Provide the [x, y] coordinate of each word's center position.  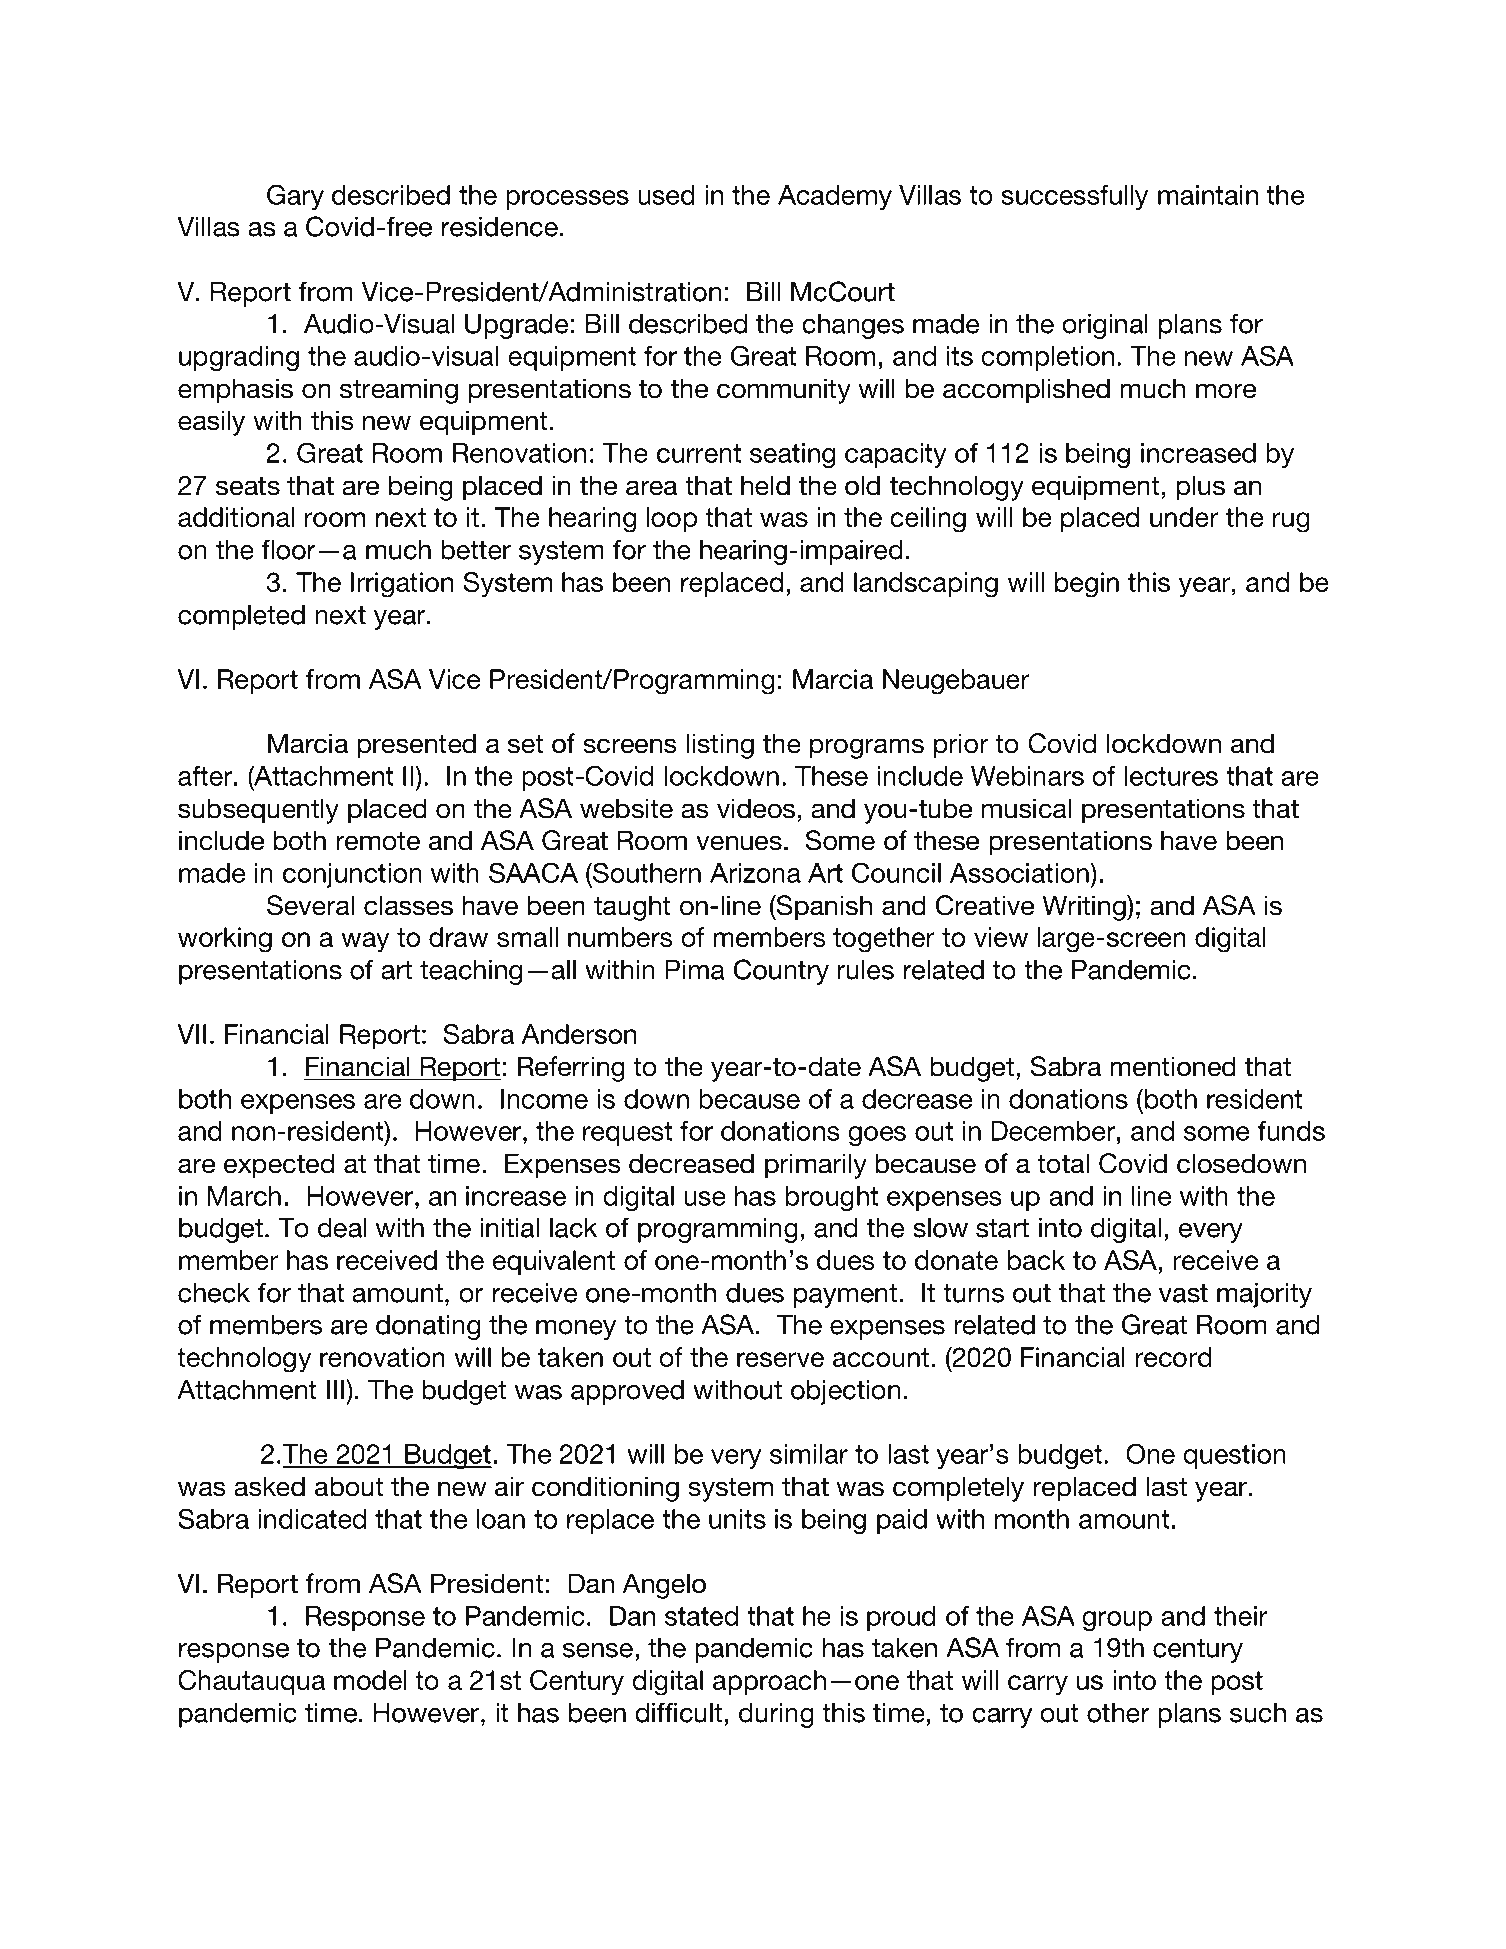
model [370, 1680]
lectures [1171, 776]
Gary [295, 197]
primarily [816, 1166]
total [1063, 1163]
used [666, 195]
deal [342, 1228]
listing [720, 746]
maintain [1208, 195]
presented [417, 746]
